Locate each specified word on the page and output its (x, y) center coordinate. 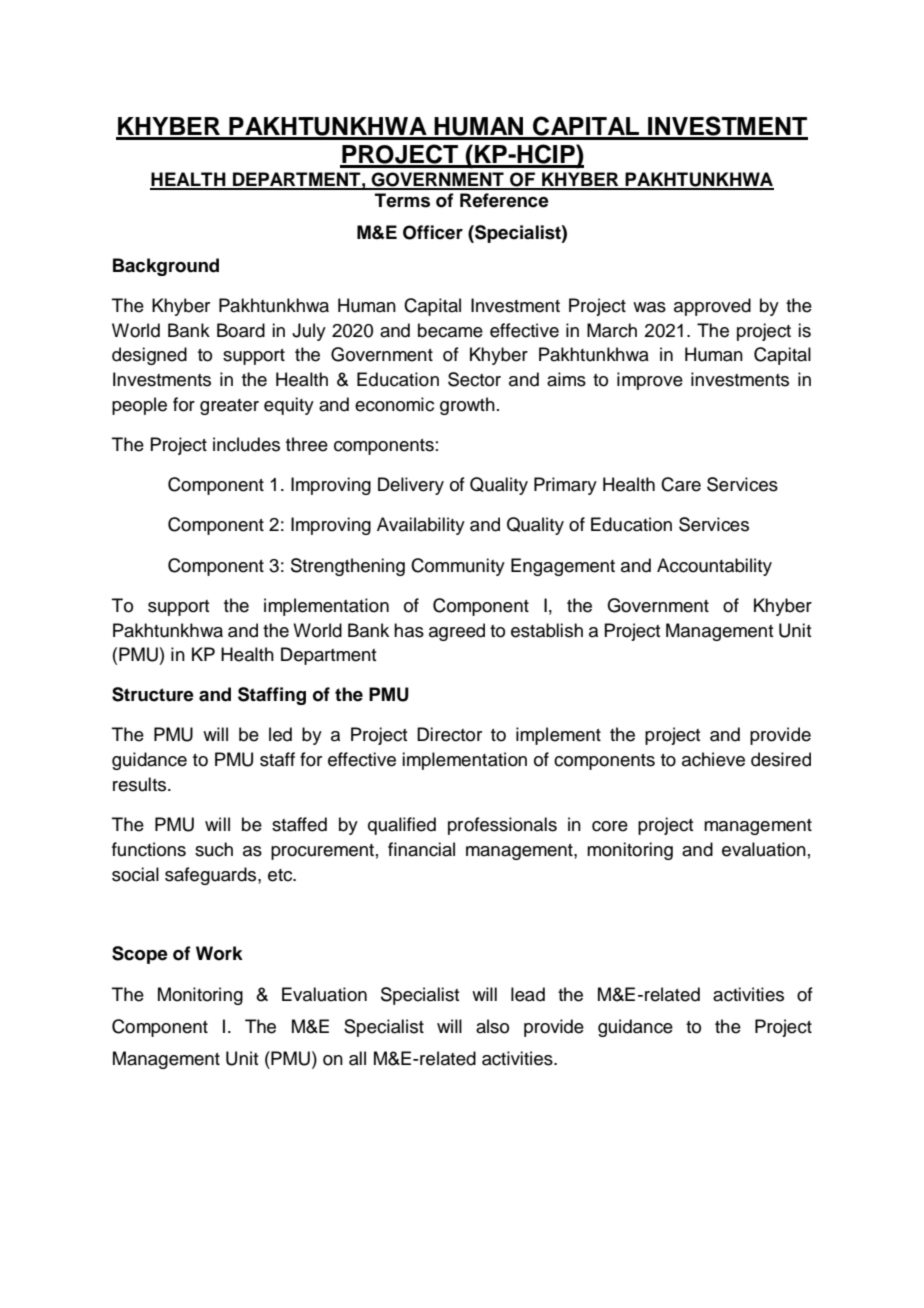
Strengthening (348, 567)
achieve (713, 759)
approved (712, 307)
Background (166, 267)
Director (449, 734)
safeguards (212, 876)
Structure (153, 694)
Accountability (714, 567)
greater (229, 407)
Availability (421, 526)
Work (219, 953)
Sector (474, 379)
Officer (433, 232)
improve (650, 381)
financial (421, 849)
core (610, 826)
